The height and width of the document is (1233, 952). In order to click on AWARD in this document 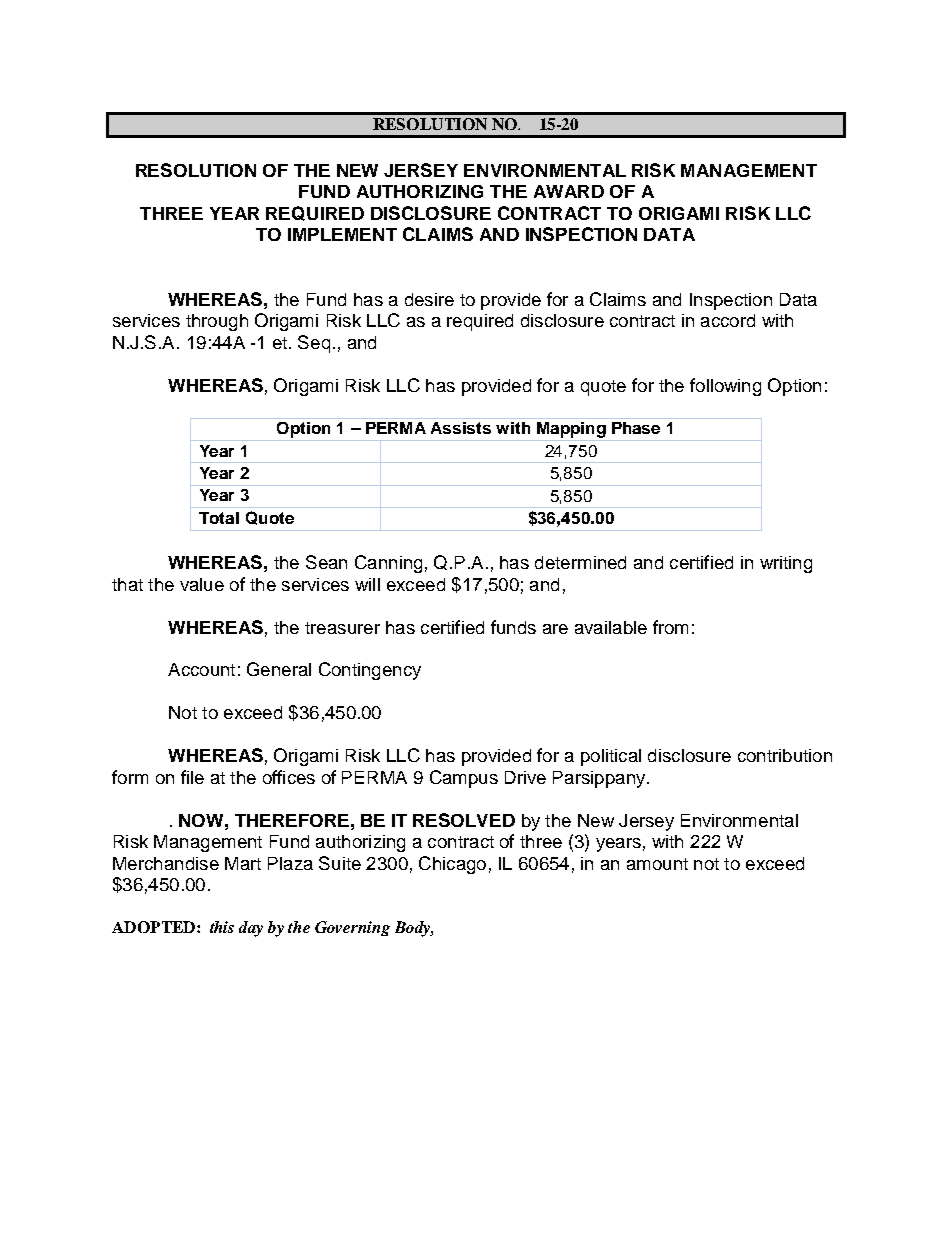, I will do `click(569, 191)`.
